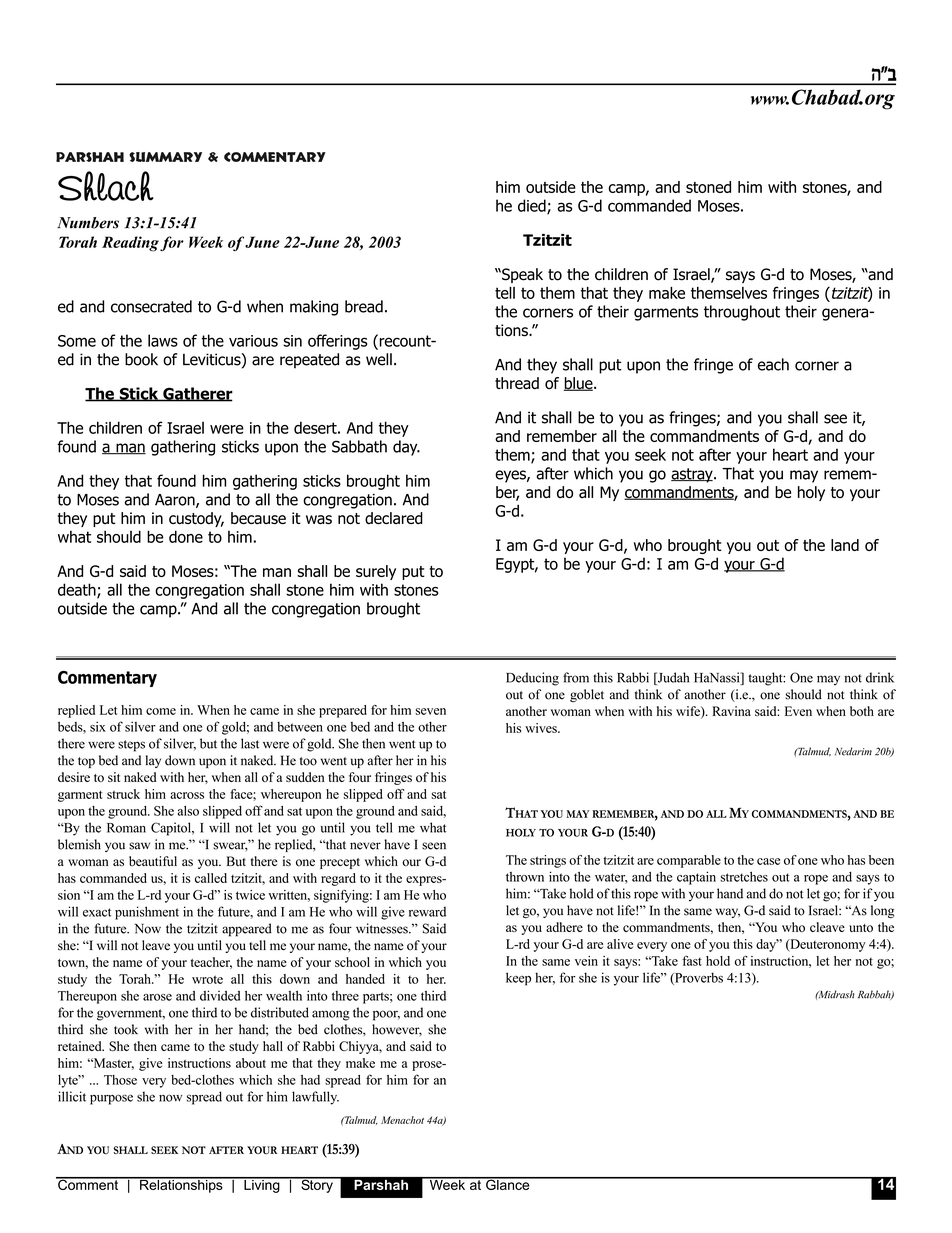 This image has height=1233, width=952. What do you see at coordinates (508, 1183) in the image?
I see `Glance` at bounding box center [508, 1183].
